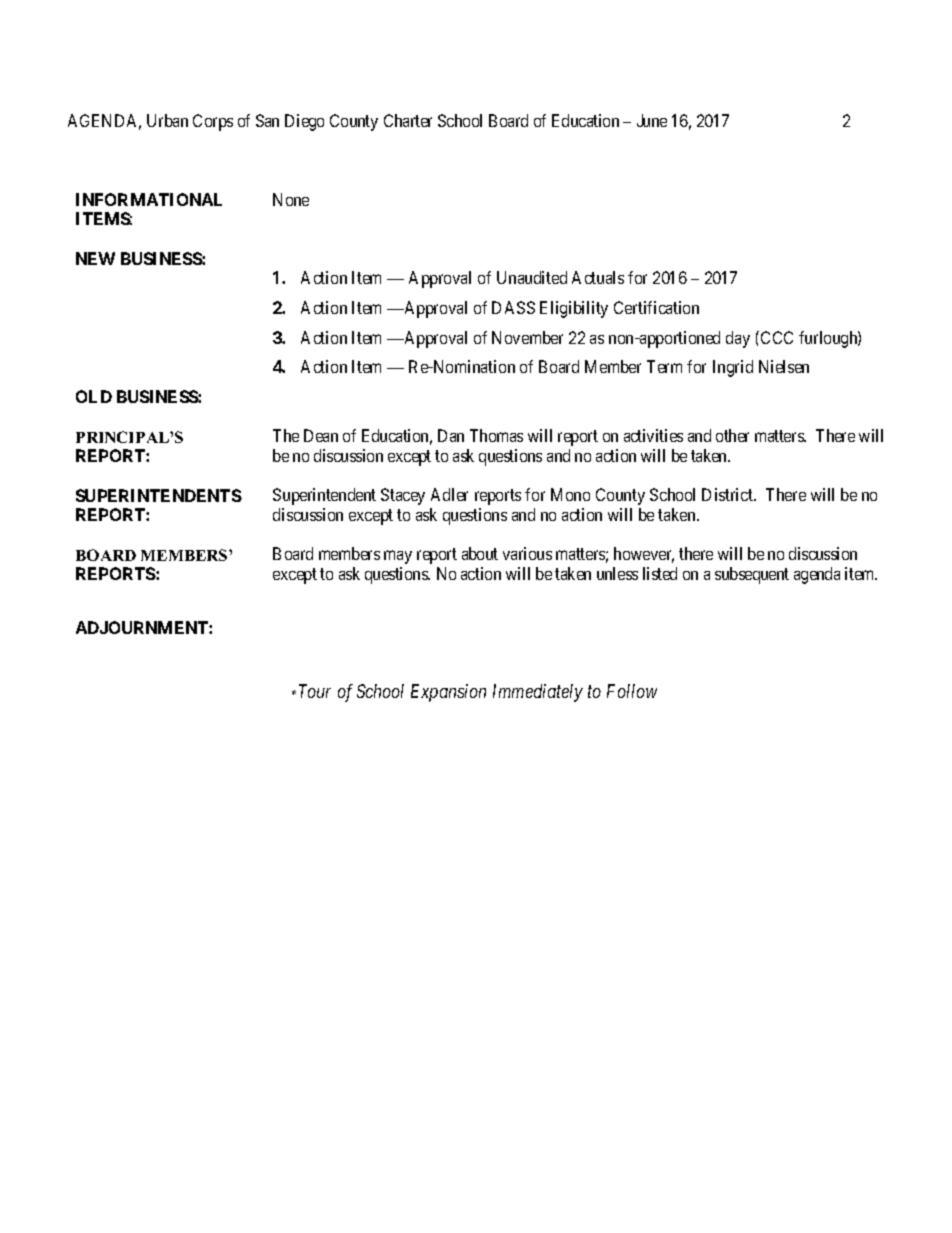  Describe the element at coordinates (94, 396) in the image. I see `OLD` at that location.
